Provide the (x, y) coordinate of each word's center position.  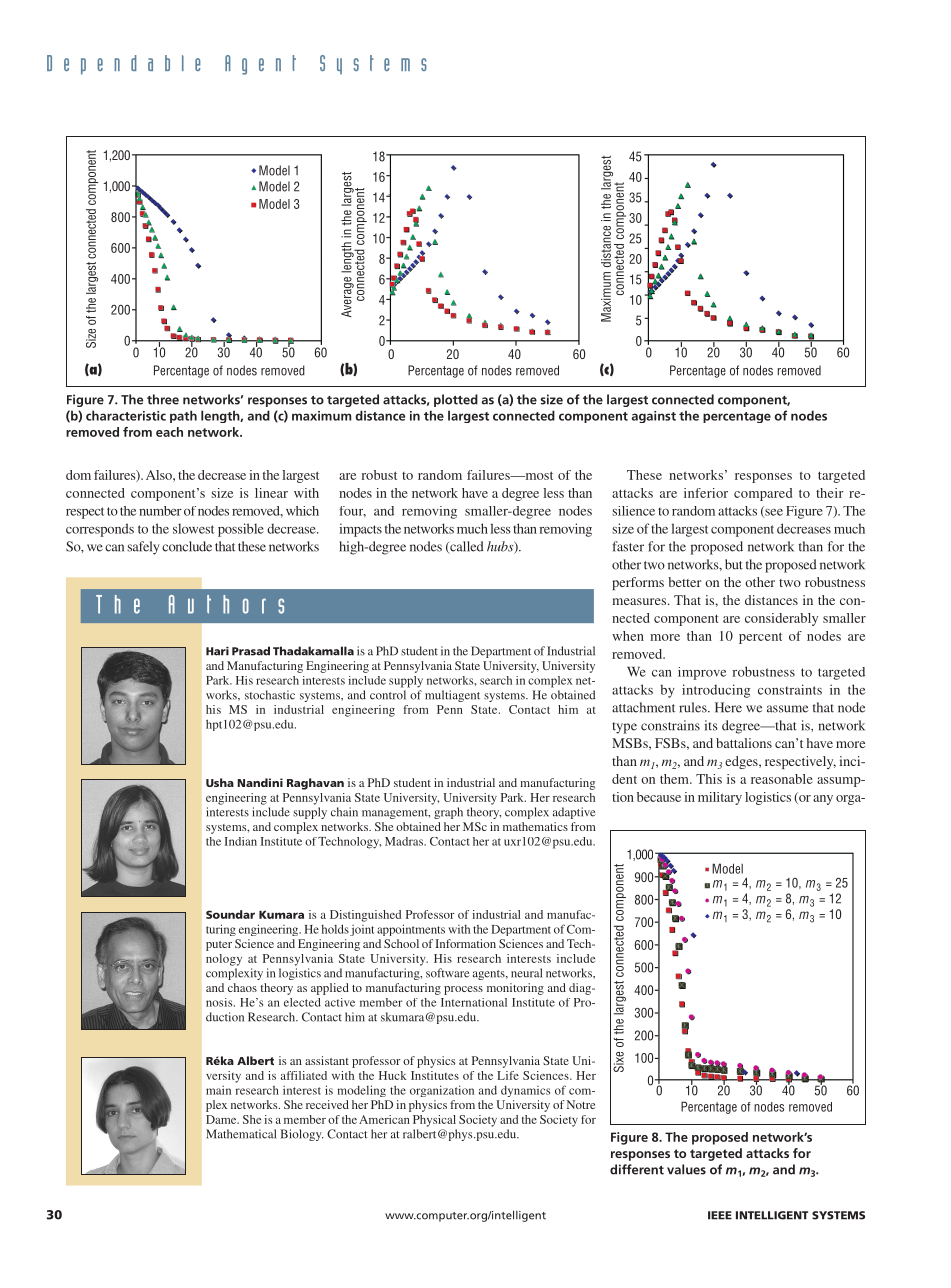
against (654, 417)
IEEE (720, 1215)
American (384, 1119)
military (720, 798)
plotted (456, 400)
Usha (220, 782)
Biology (302, 1135)
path (183, 416)
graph (448, 813)
